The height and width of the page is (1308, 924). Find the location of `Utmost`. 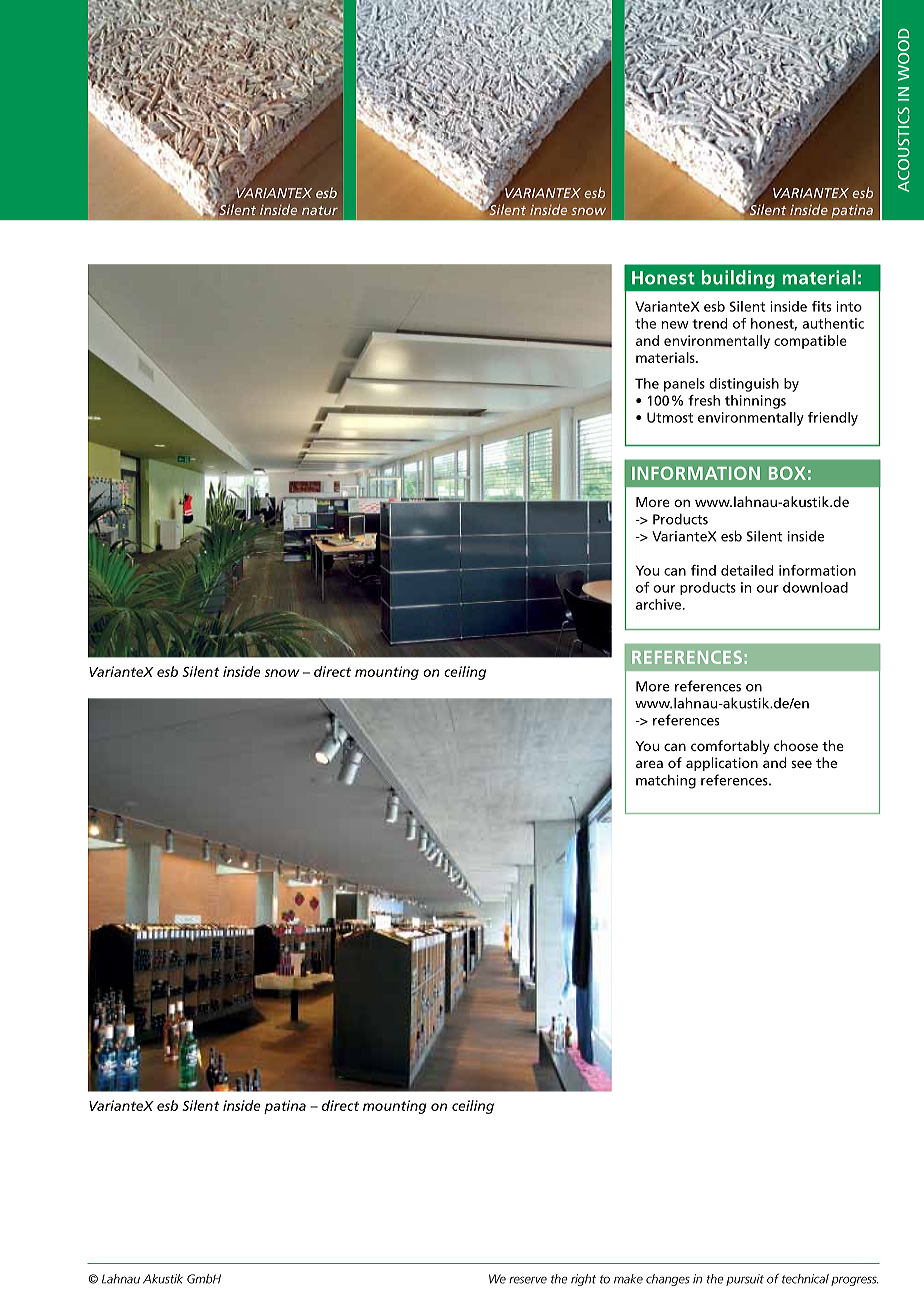

Utmost is located at coordinates (670, 417).
